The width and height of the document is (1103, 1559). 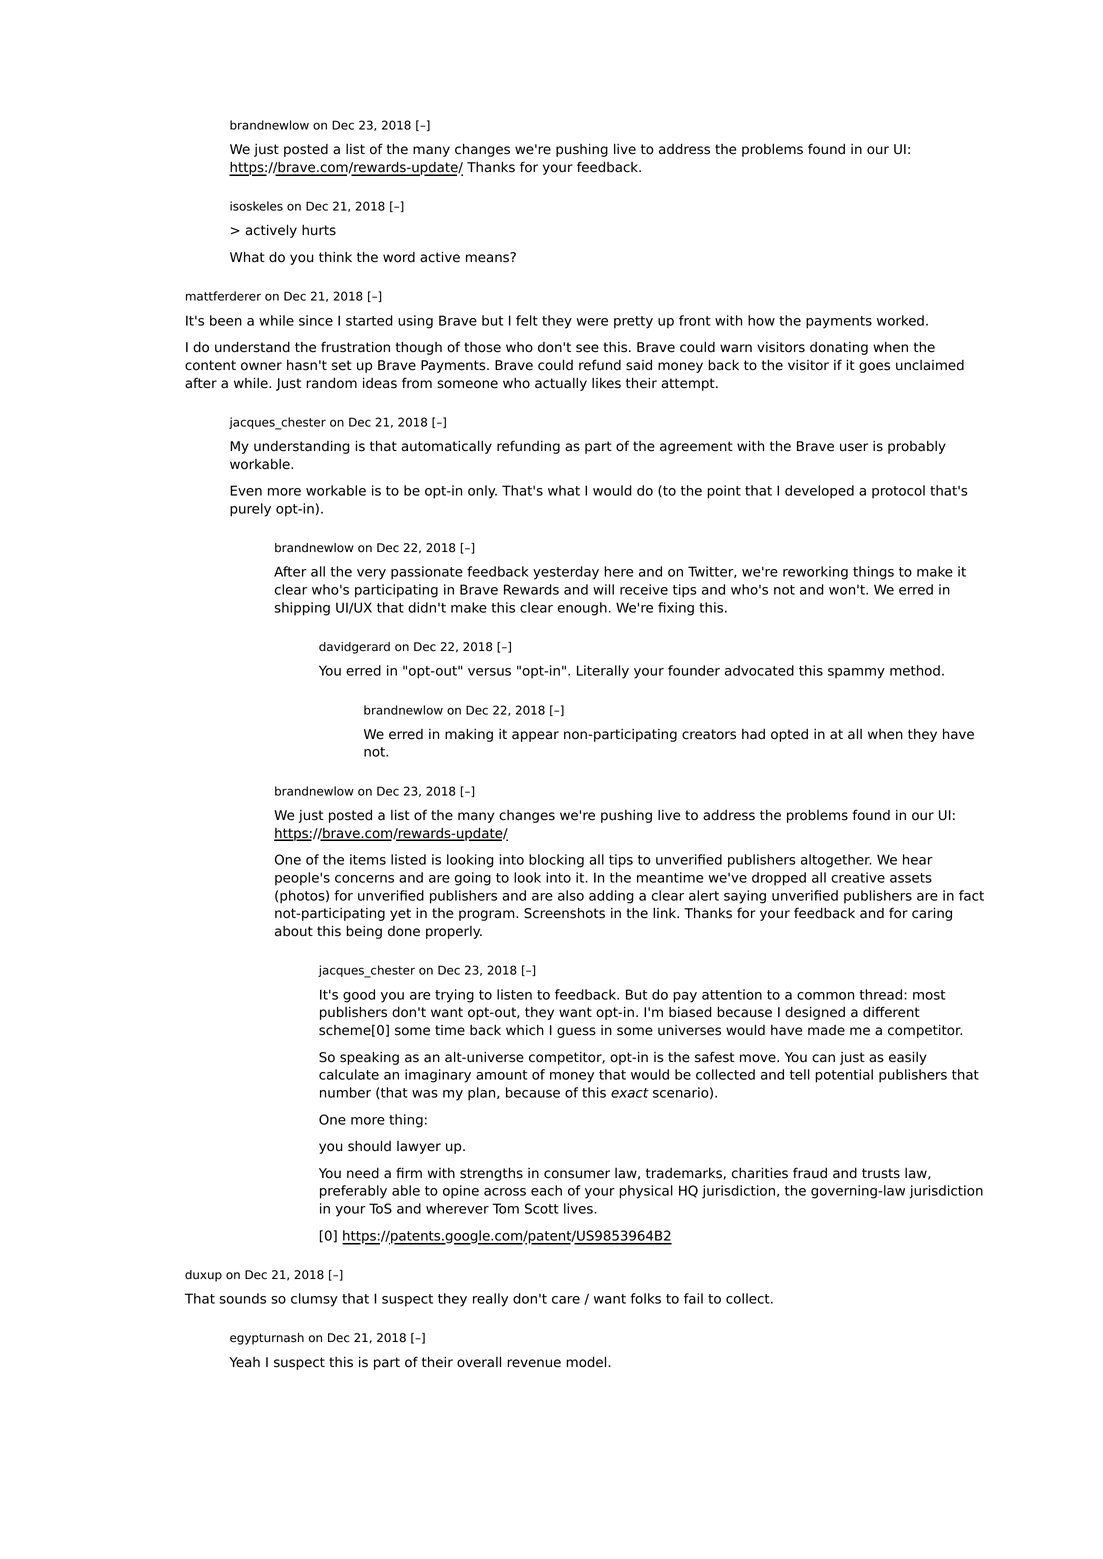 I want to click on worked, so click(x=900, y=320).
